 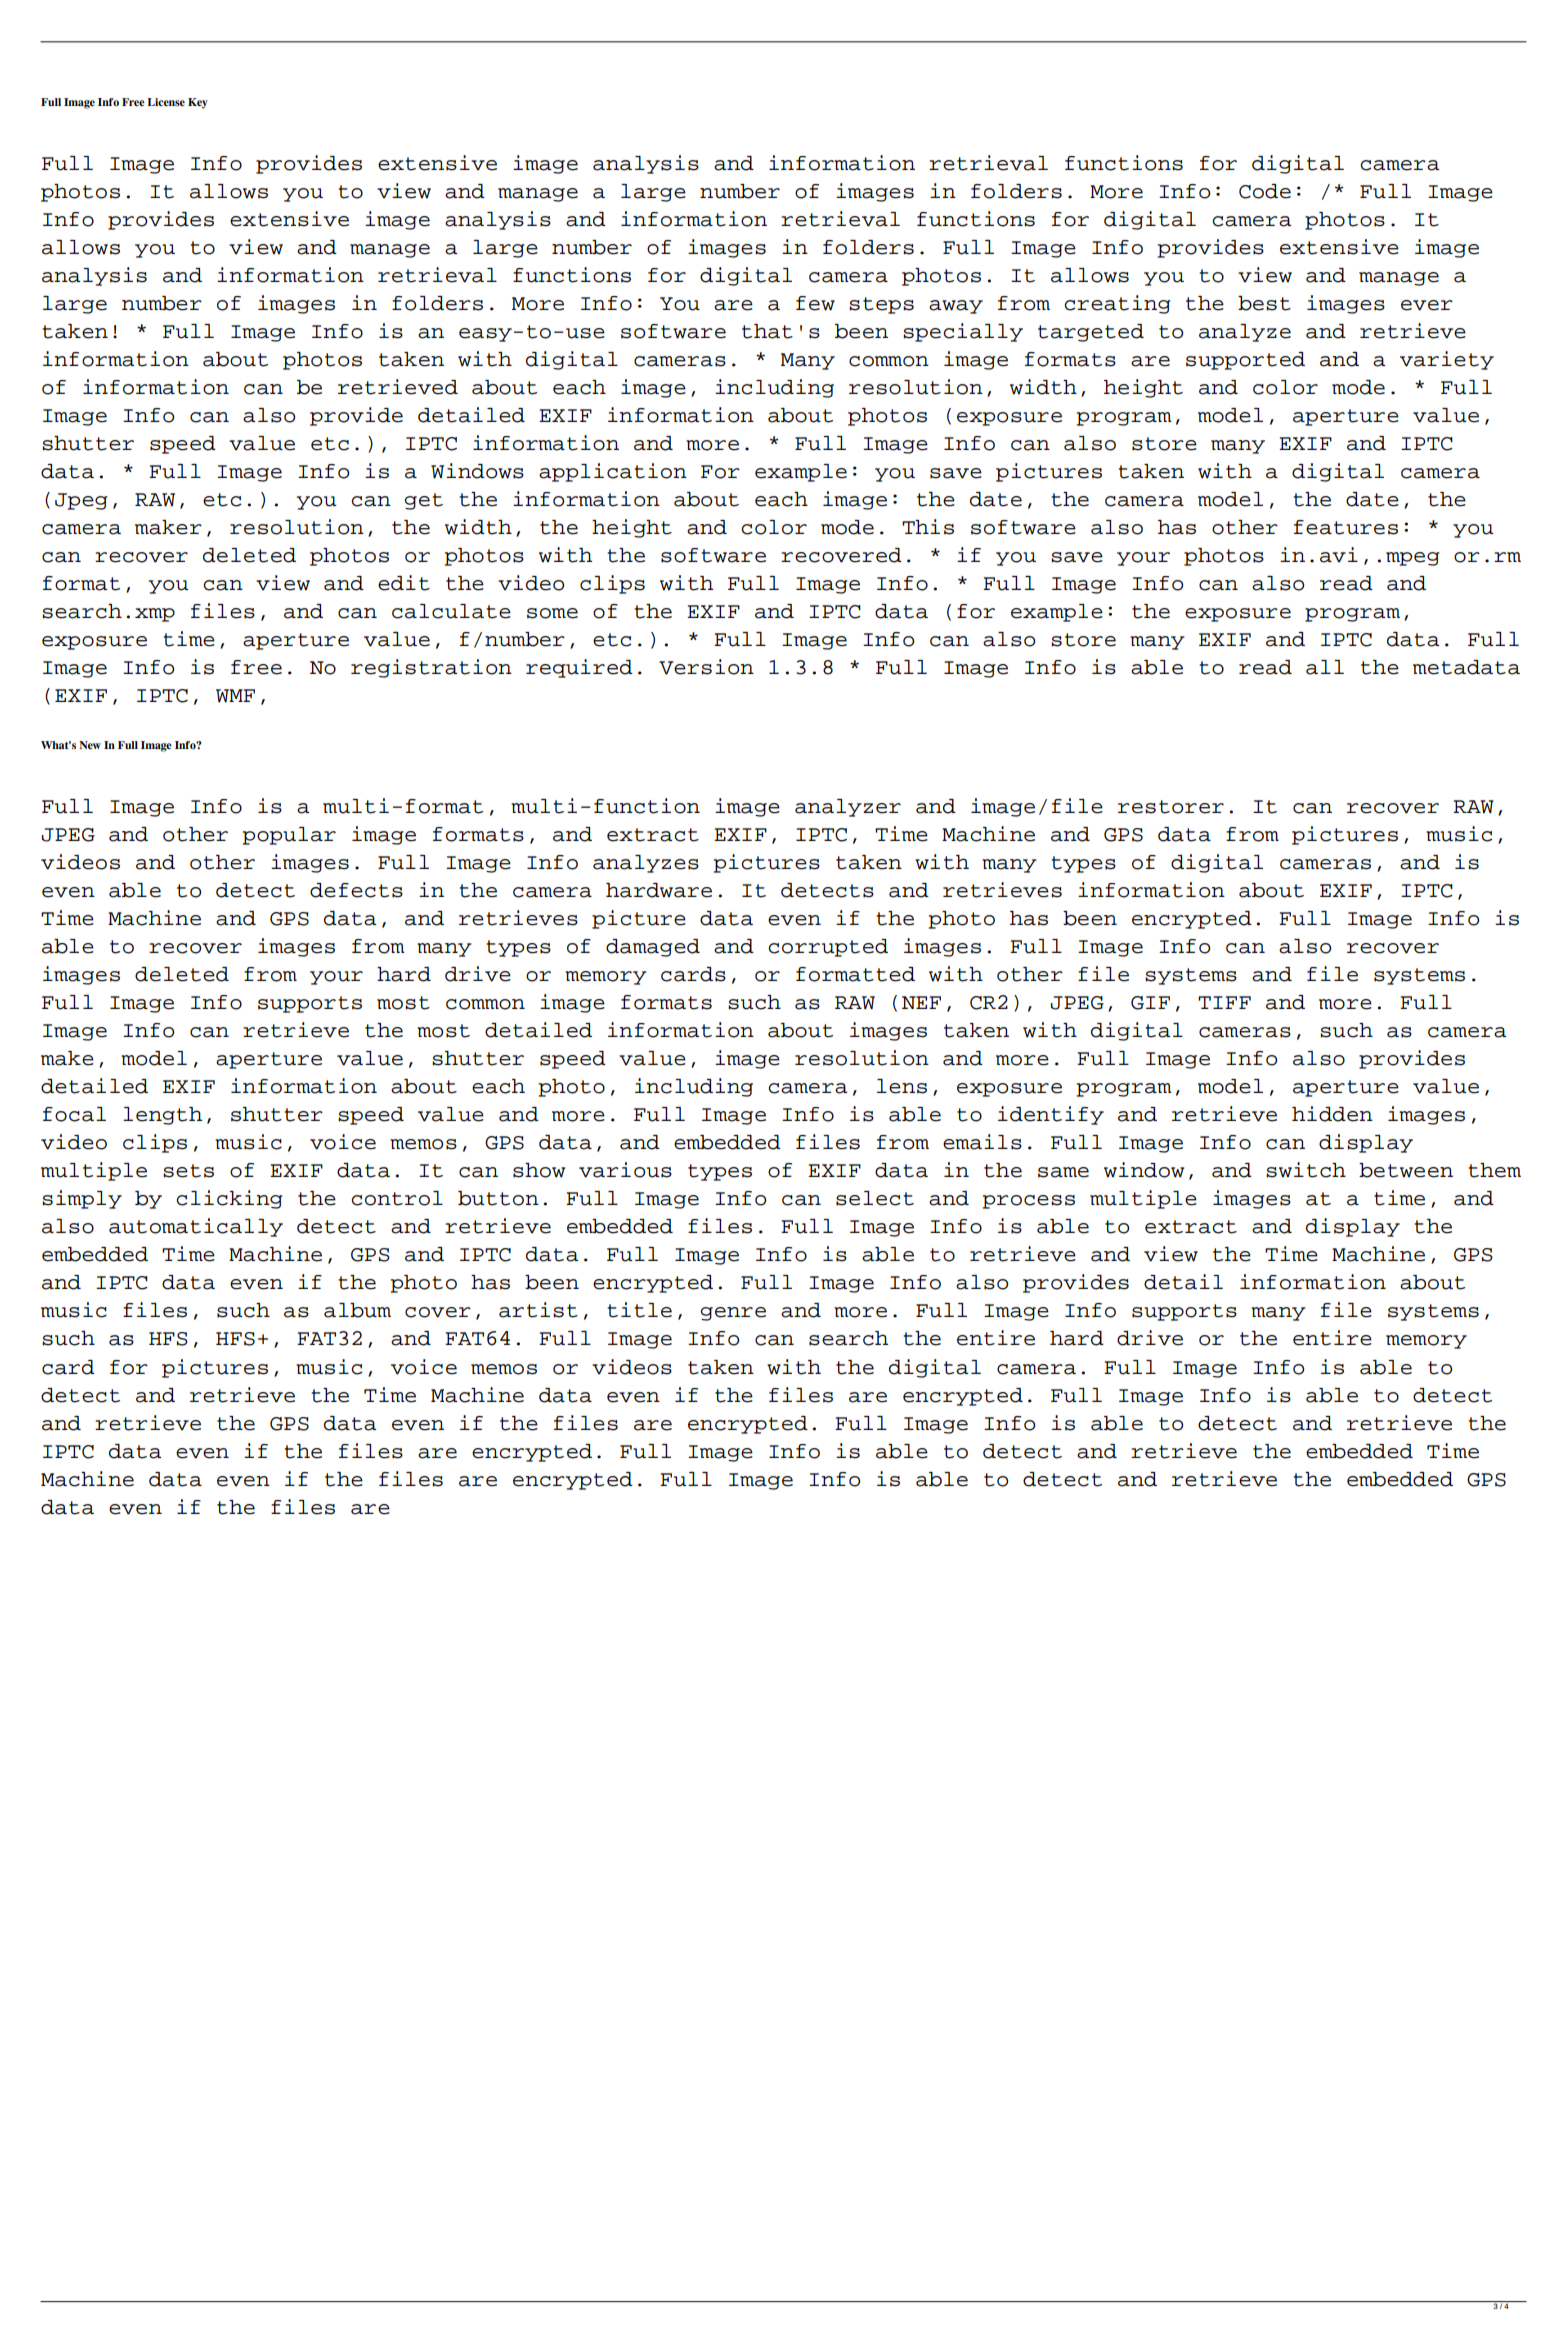 What do you see at coordinates (196, 1227) in the document?
I see `automatically` at bounding box center [196, 1227].
